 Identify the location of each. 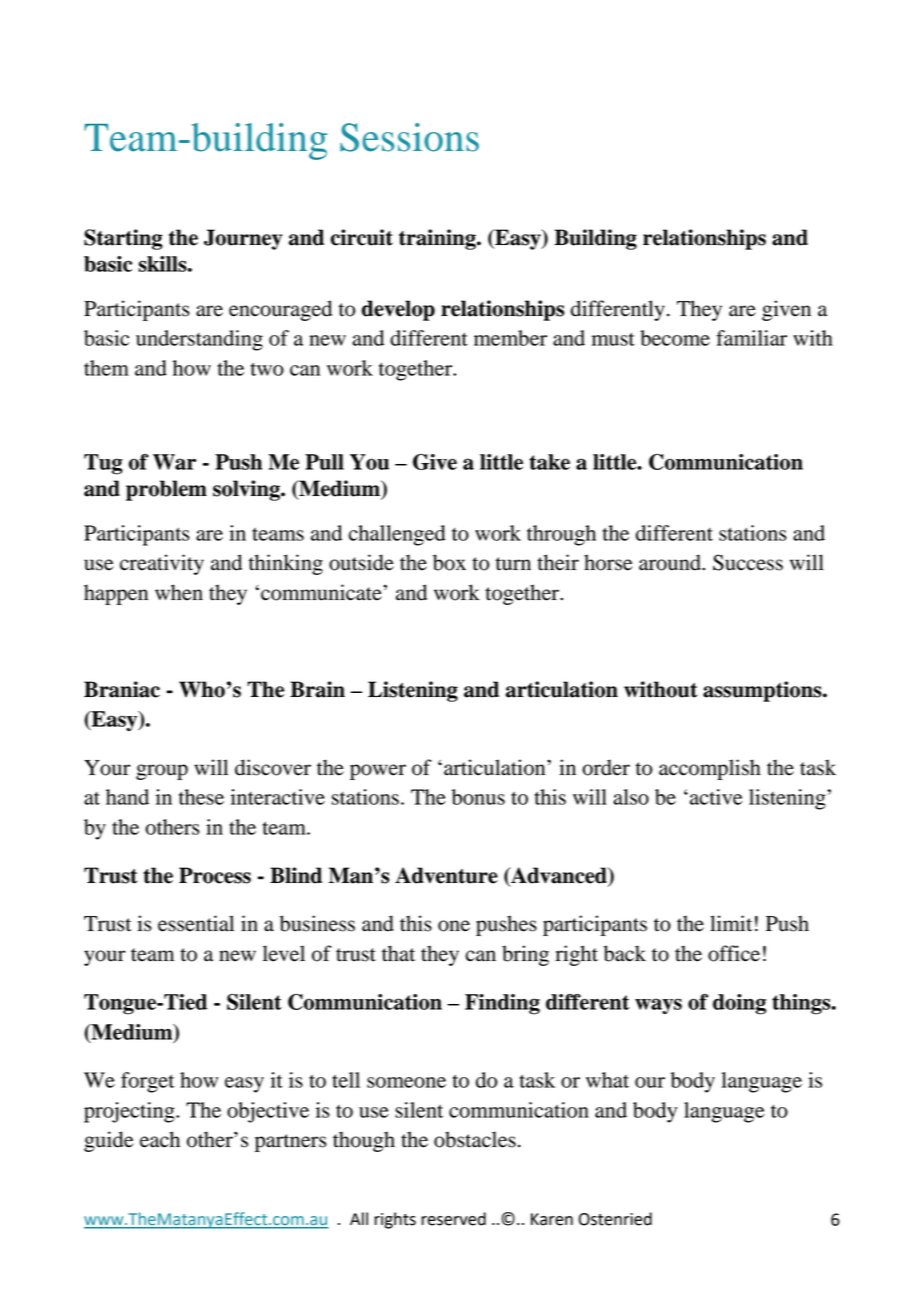
(160, 1139).
